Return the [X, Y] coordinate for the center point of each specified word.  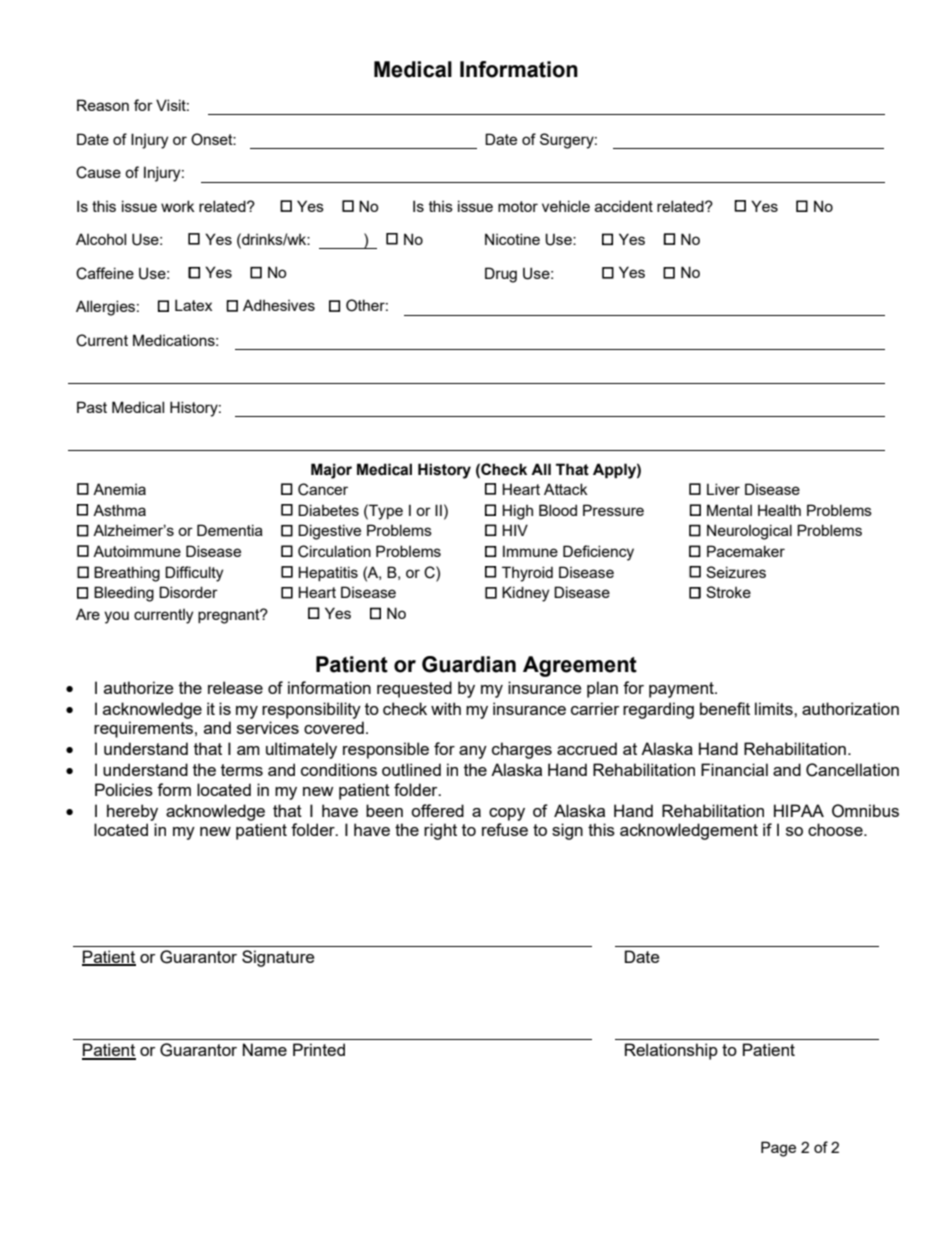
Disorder [188, 592]
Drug [501, 275]
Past [92, 407]
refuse [505, 829]
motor [518, 206]
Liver [723, 489]
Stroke [728, 592]
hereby [132, 812]
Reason [103, 105]
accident [624, 206]
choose [836, 829]
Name [265, 1049]
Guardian [469, 664]
